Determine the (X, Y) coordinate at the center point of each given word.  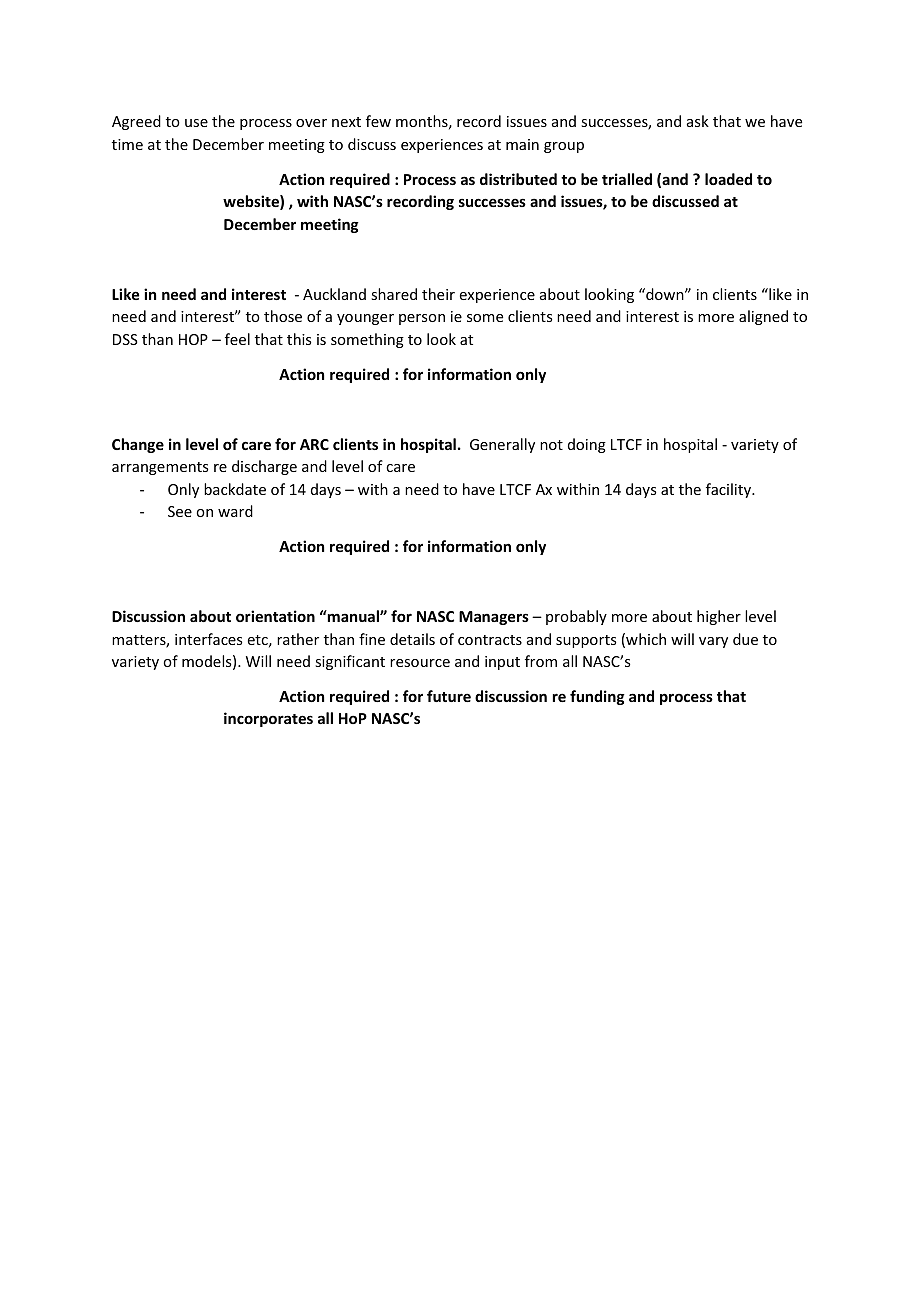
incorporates (268, 719)
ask (698, 121)
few (378, 121)
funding (597, 697)
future (449, 696)
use (196, 123)
